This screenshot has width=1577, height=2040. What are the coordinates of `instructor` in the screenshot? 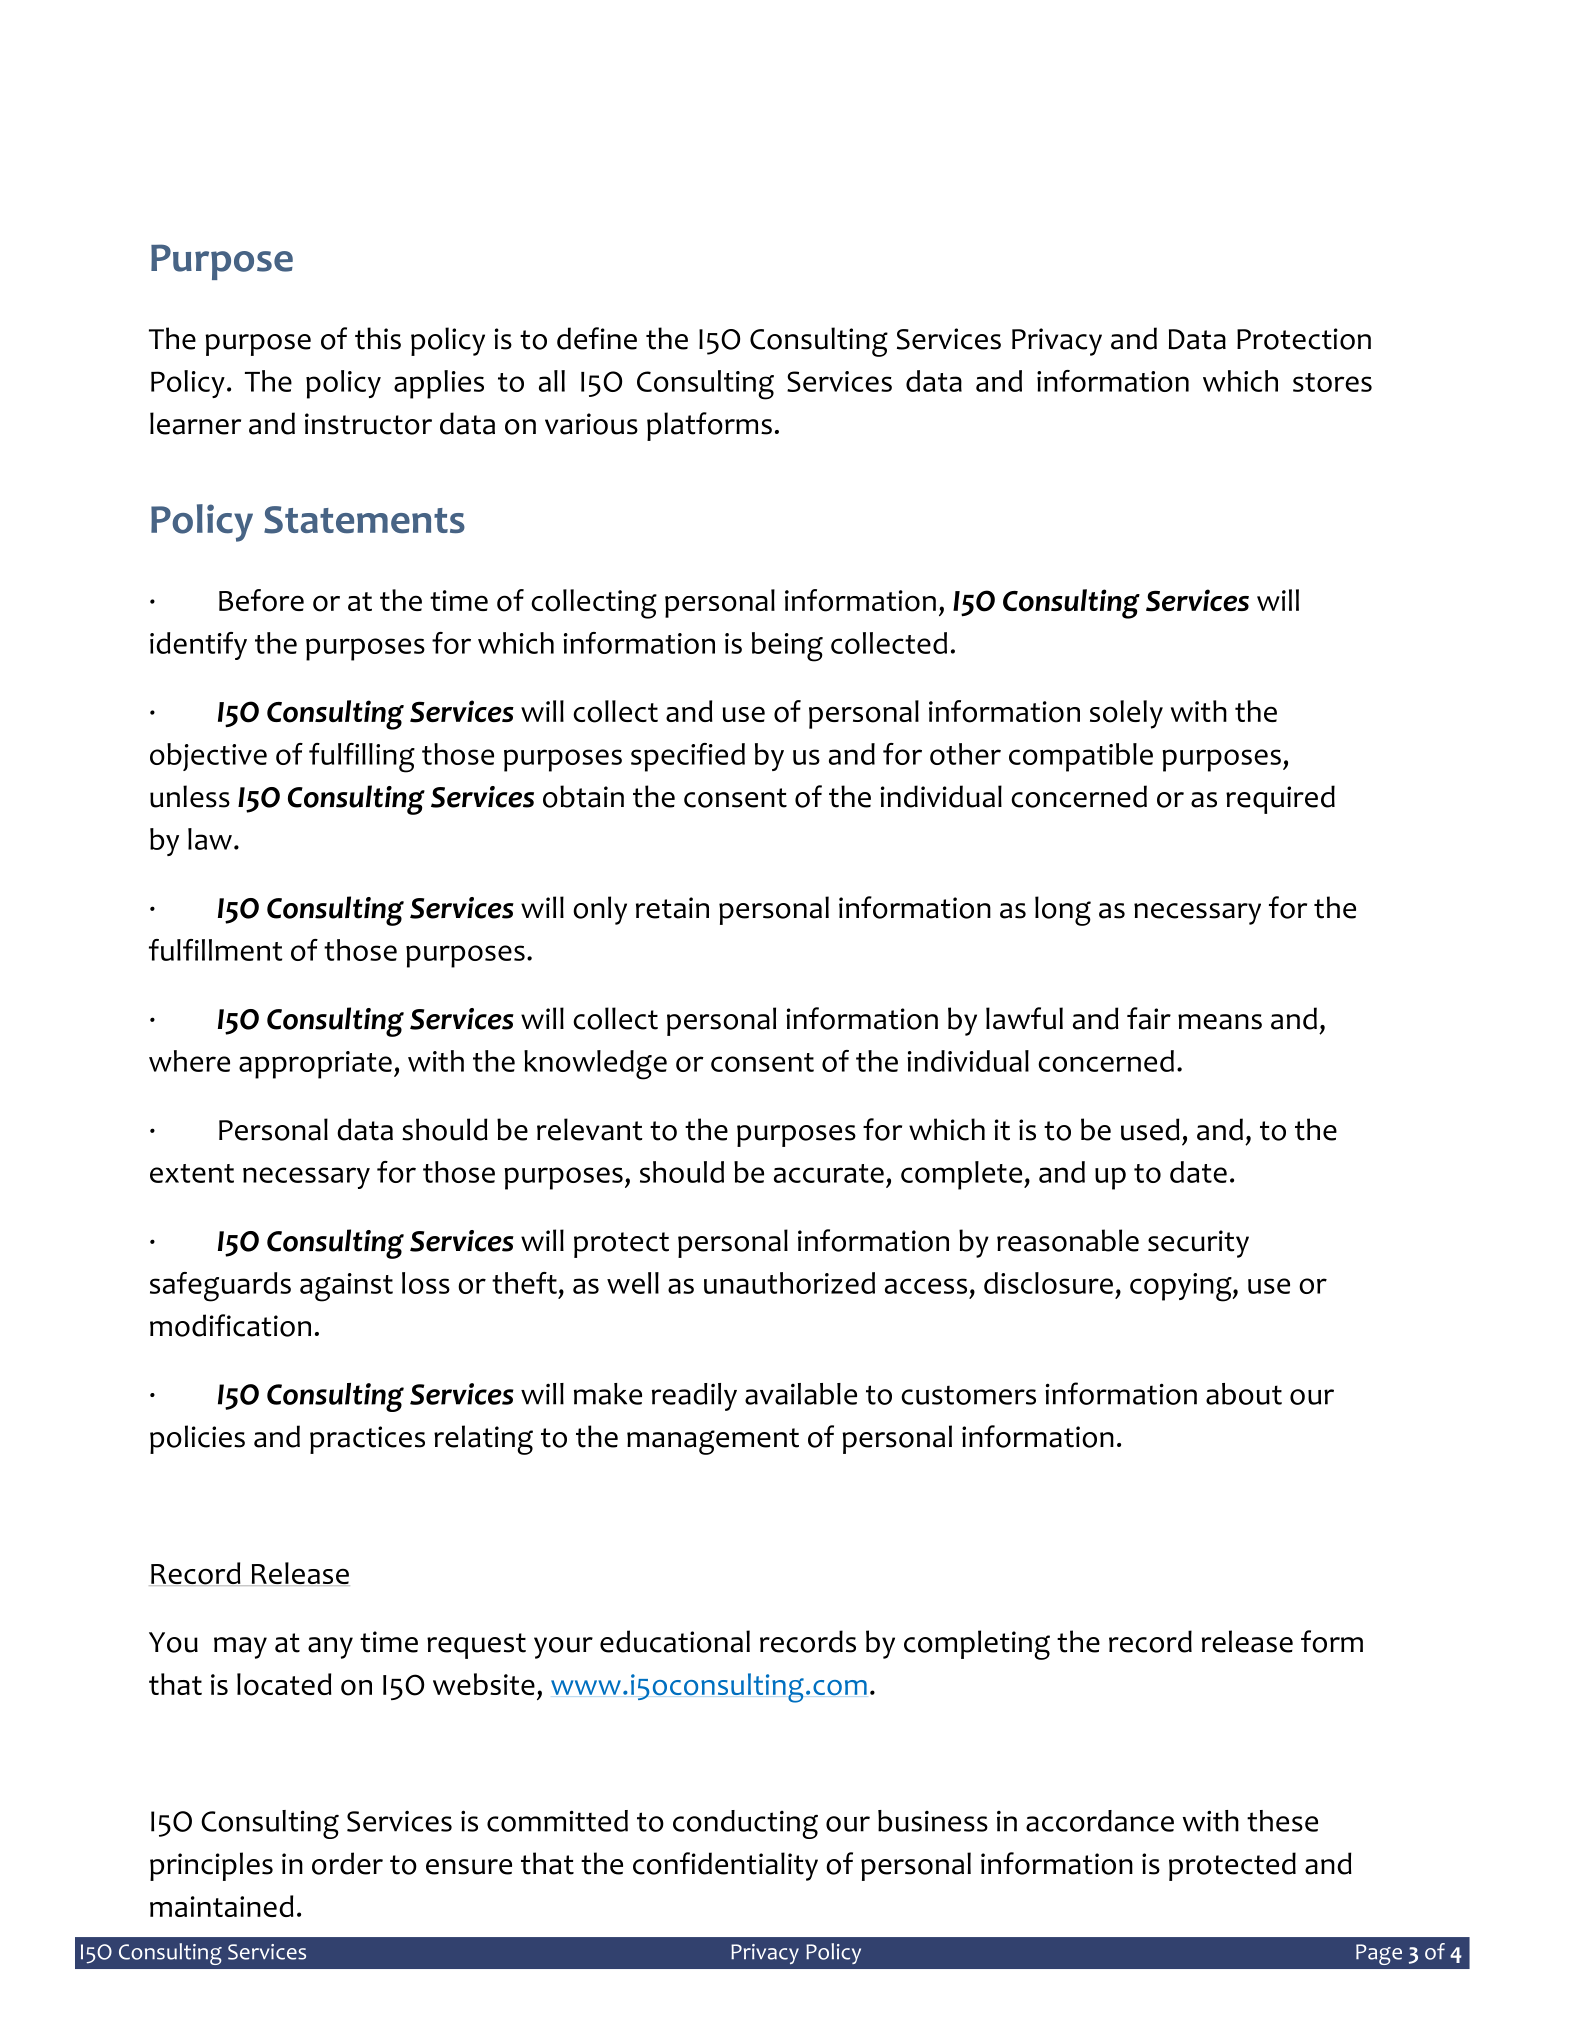 It's located at (368, 424).
